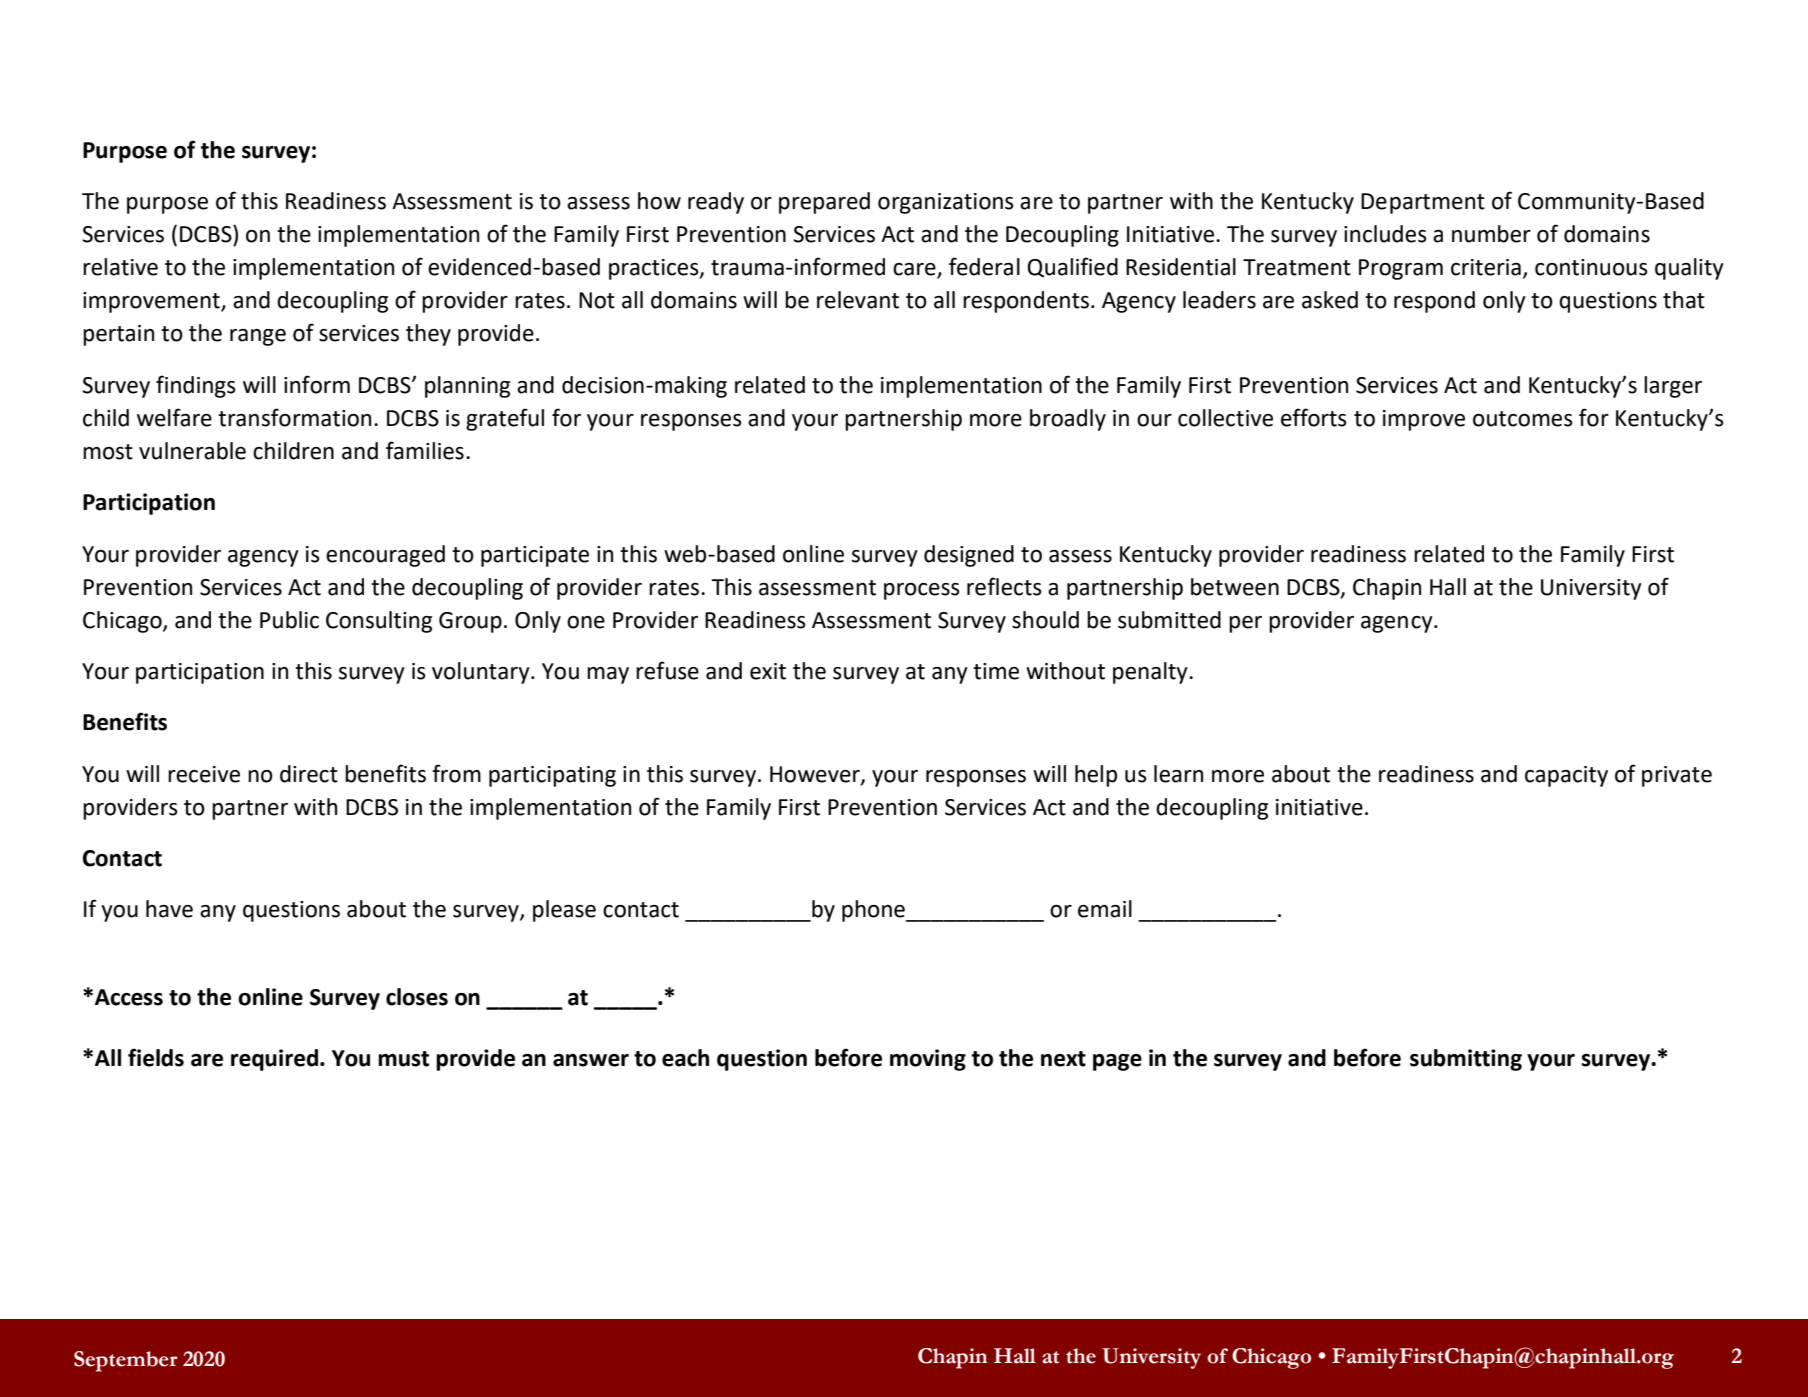  What do you see at coordinates (928, 1060) in the image?
I see `moving` at bounding box center [928, 1060].
